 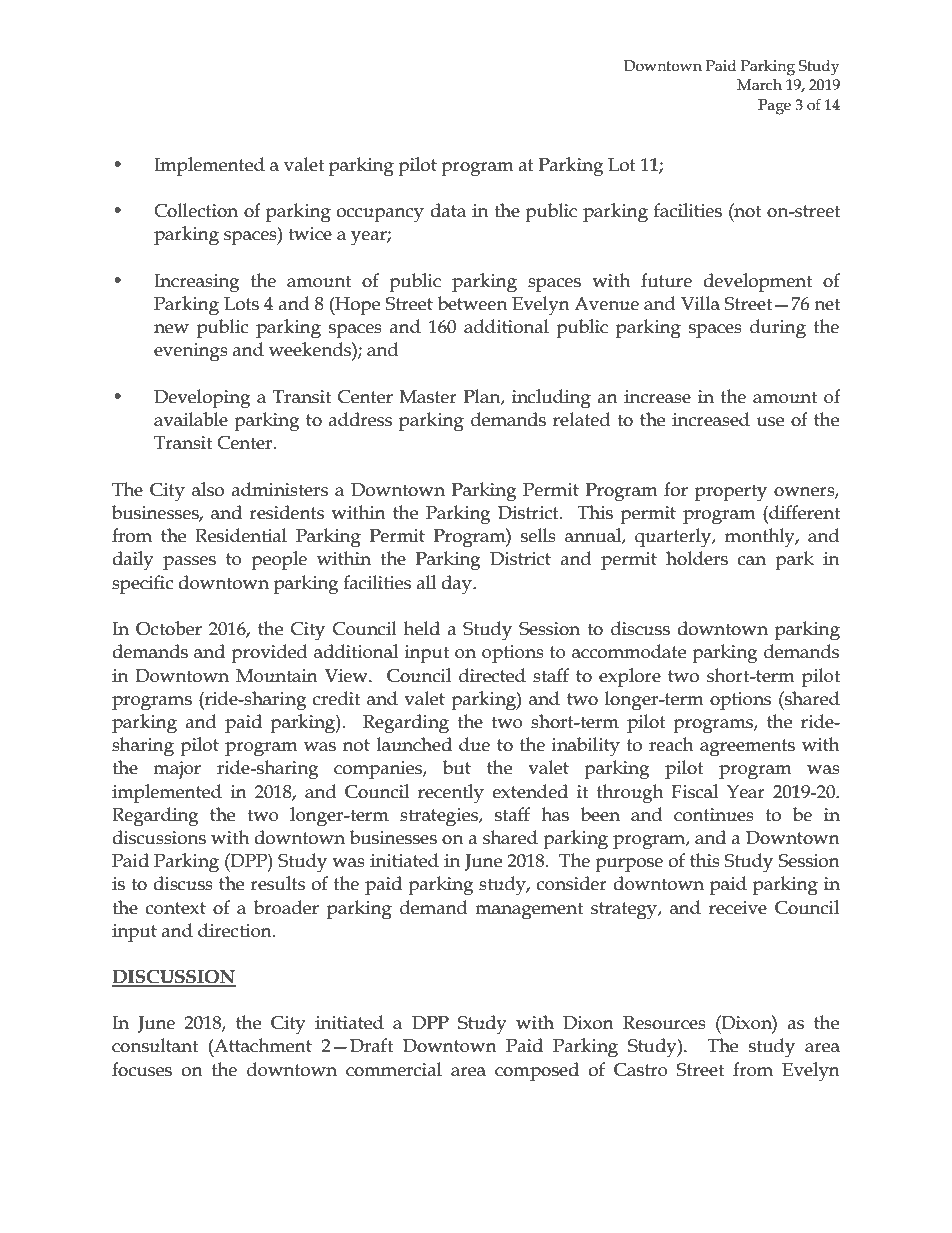 What do you see at coordinates (196, 210) in the document?
I see `Collection` at bounding box center [196, 210].
